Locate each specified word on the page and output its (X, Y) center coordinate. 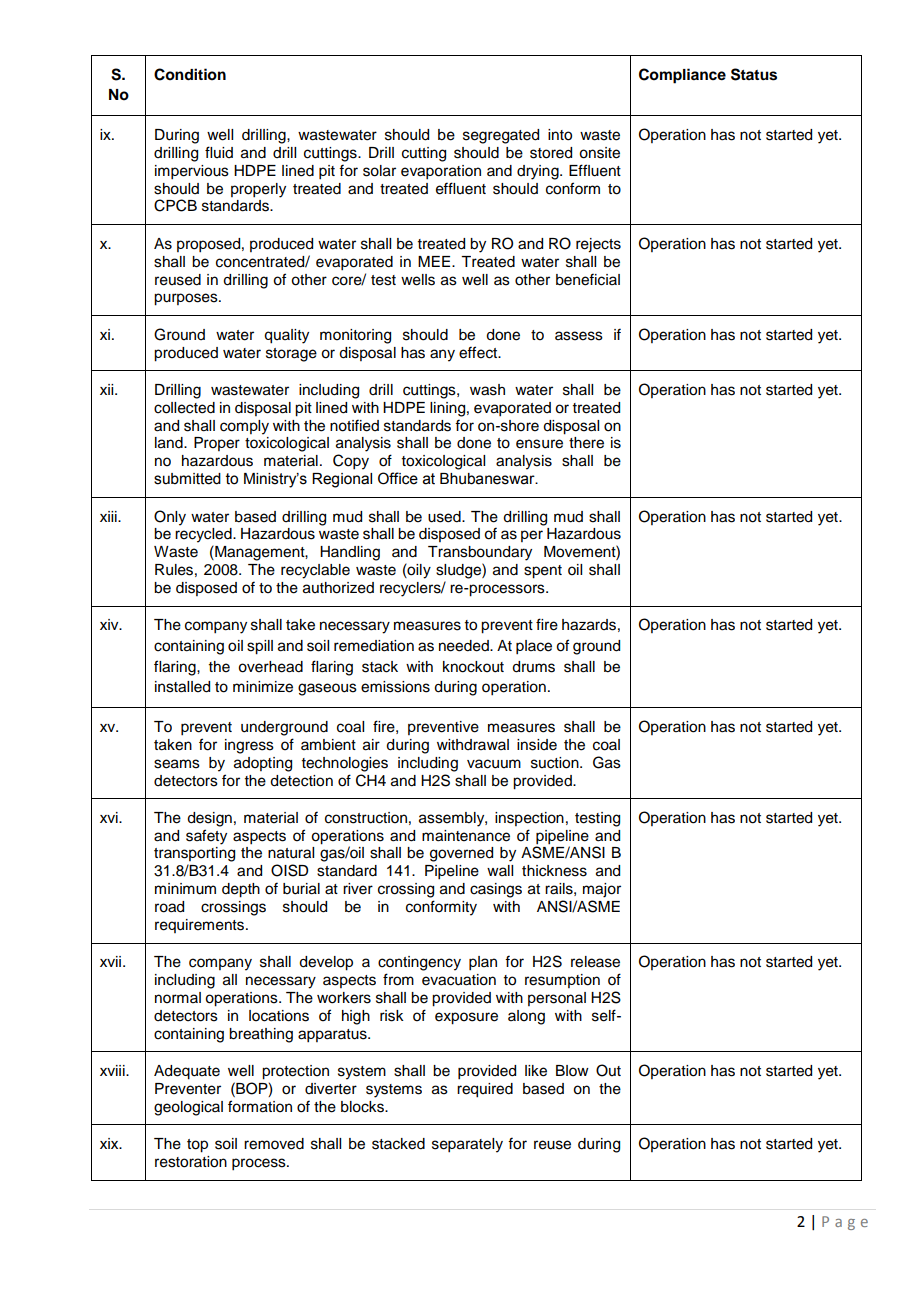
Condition (190, 74)
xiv (110, 624)
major (602, 890)
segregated (501, 136)
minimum (185, 889)
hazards (589, 625)
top (197, 1146)
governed (461, 854)
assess (579, 336)
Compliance (682, 76)
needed (465, 646)
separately (467, 1145)
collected (184, 408)
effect (479, 352)
